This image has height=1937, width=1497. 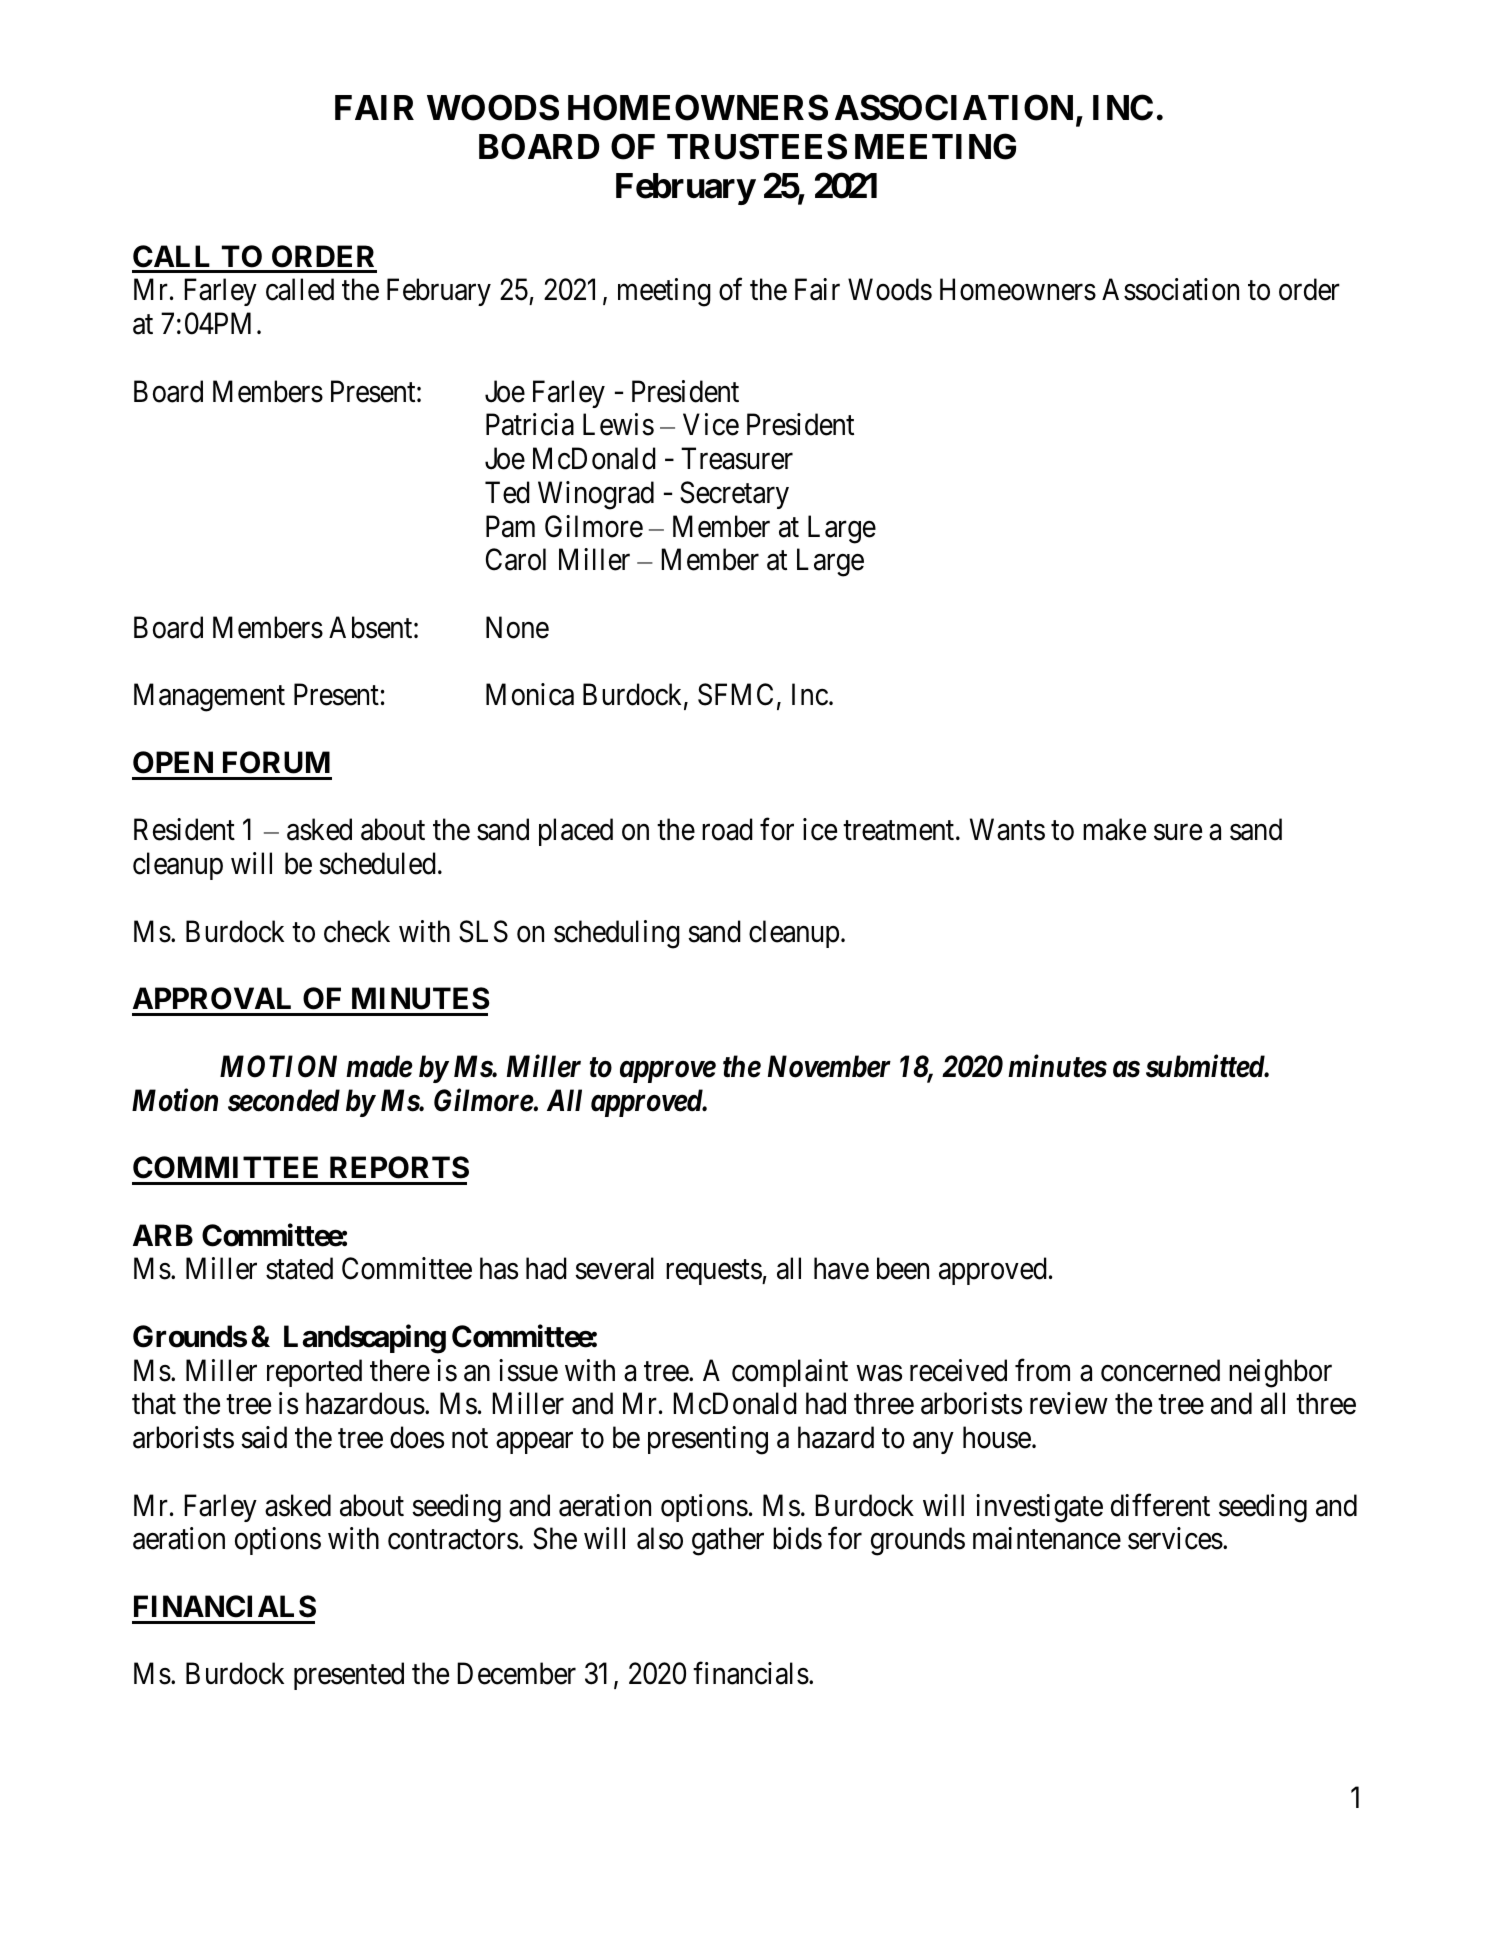 I want to click on reported, so click(x=314, y=1373).
